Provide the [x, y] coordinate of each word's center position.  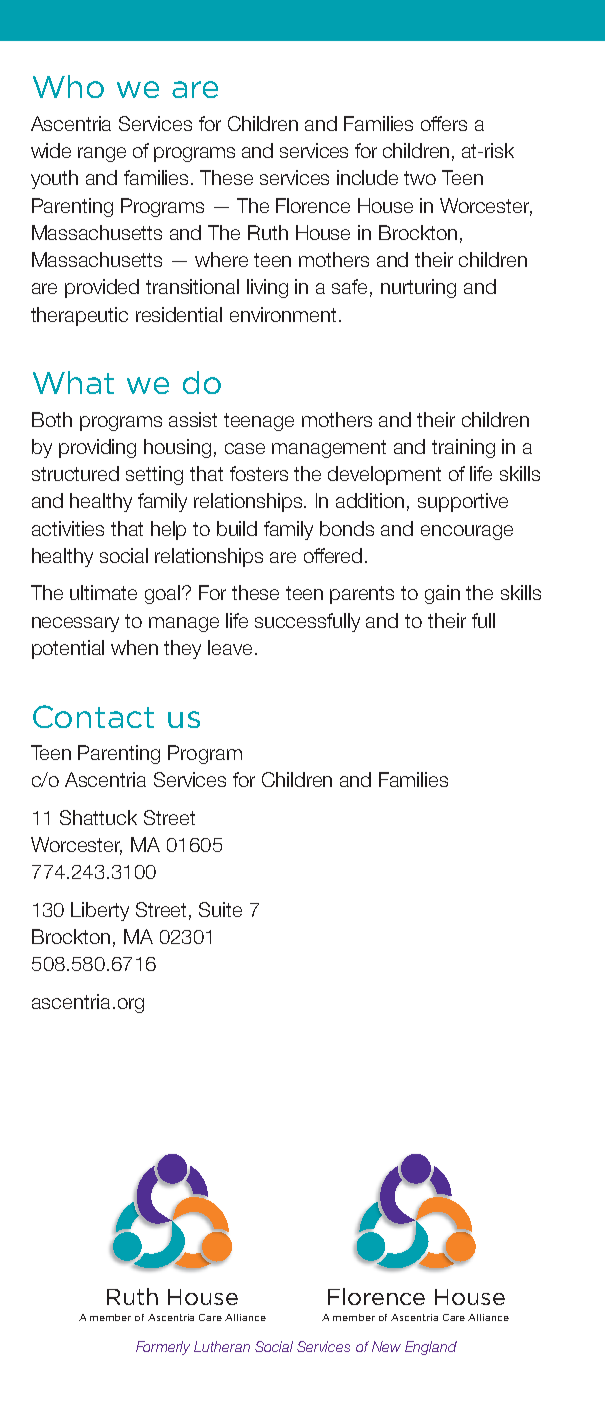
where [221, 259]
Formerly [163, 1348]
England [431, 1348]
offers [444, 123]
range [102, 154]
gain [442, 594]
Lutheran [222, 1346]
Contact [93, 716]
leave [230, 647]
